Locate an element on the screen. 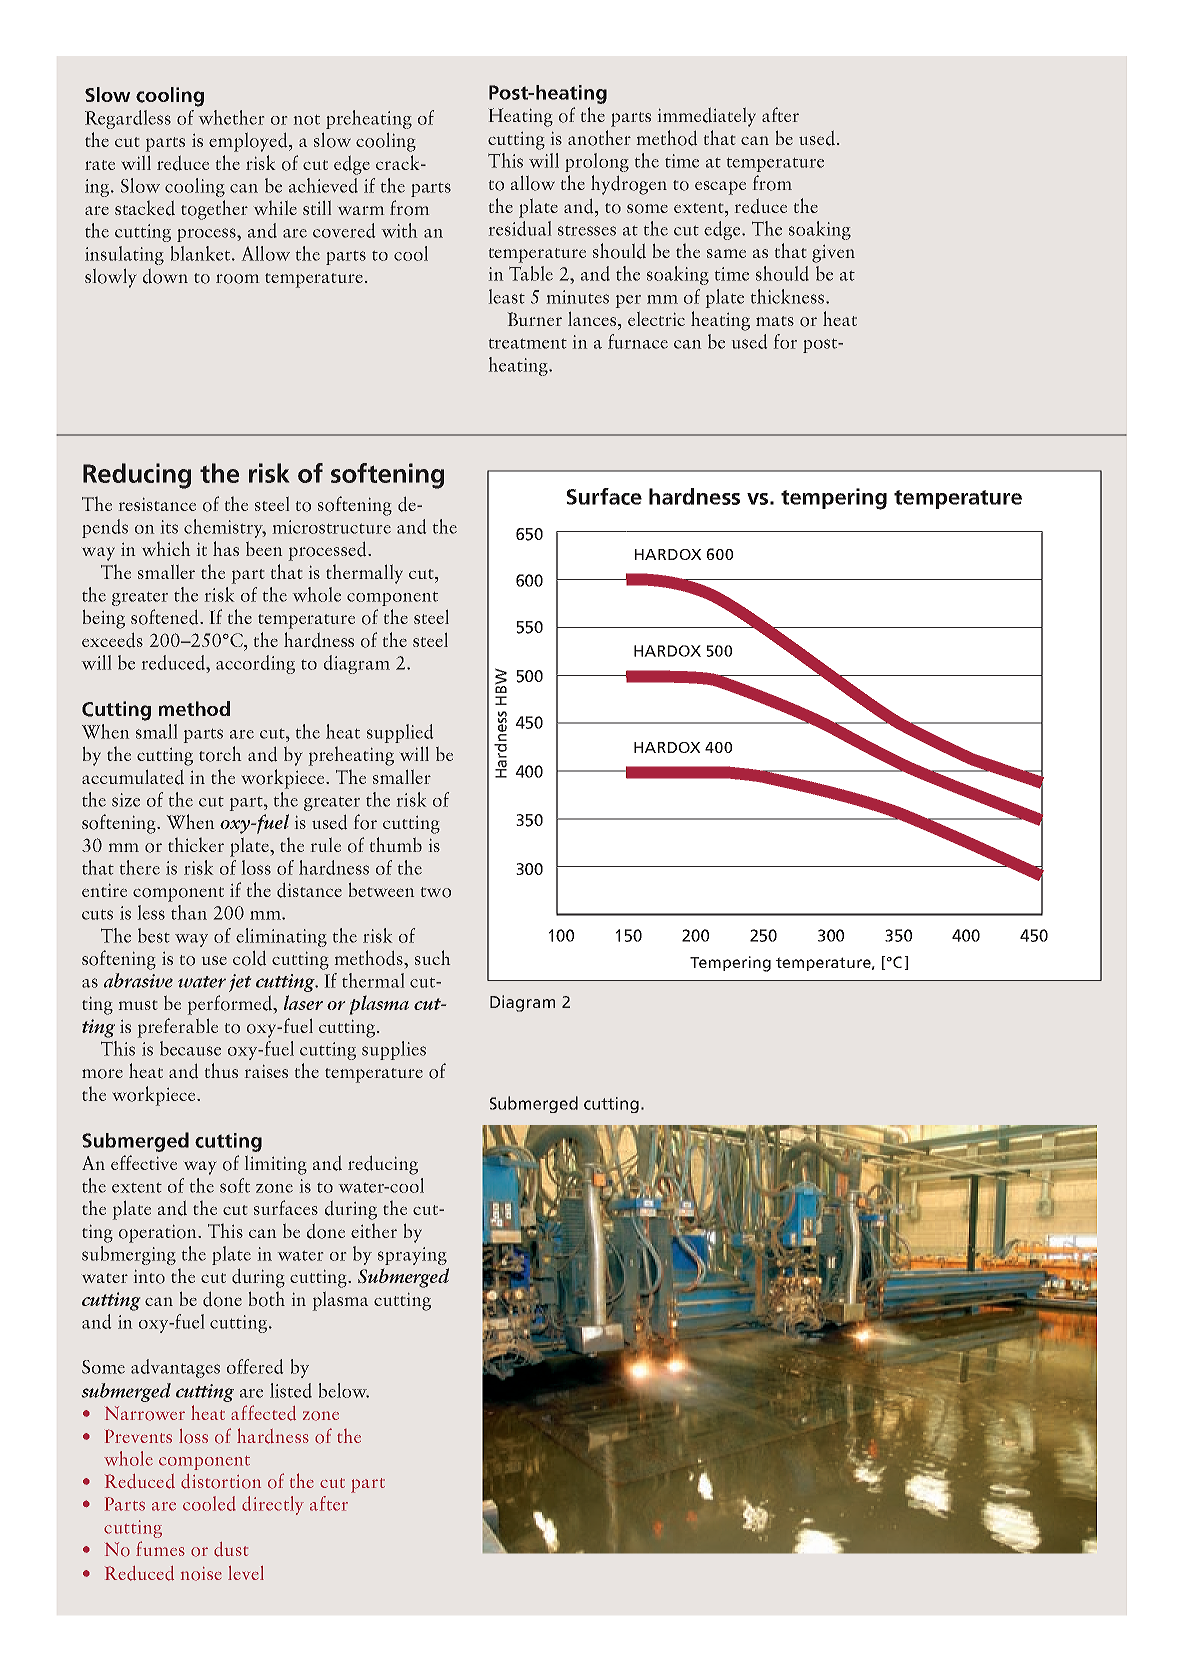  residual is located at coordinates (520, 228).
